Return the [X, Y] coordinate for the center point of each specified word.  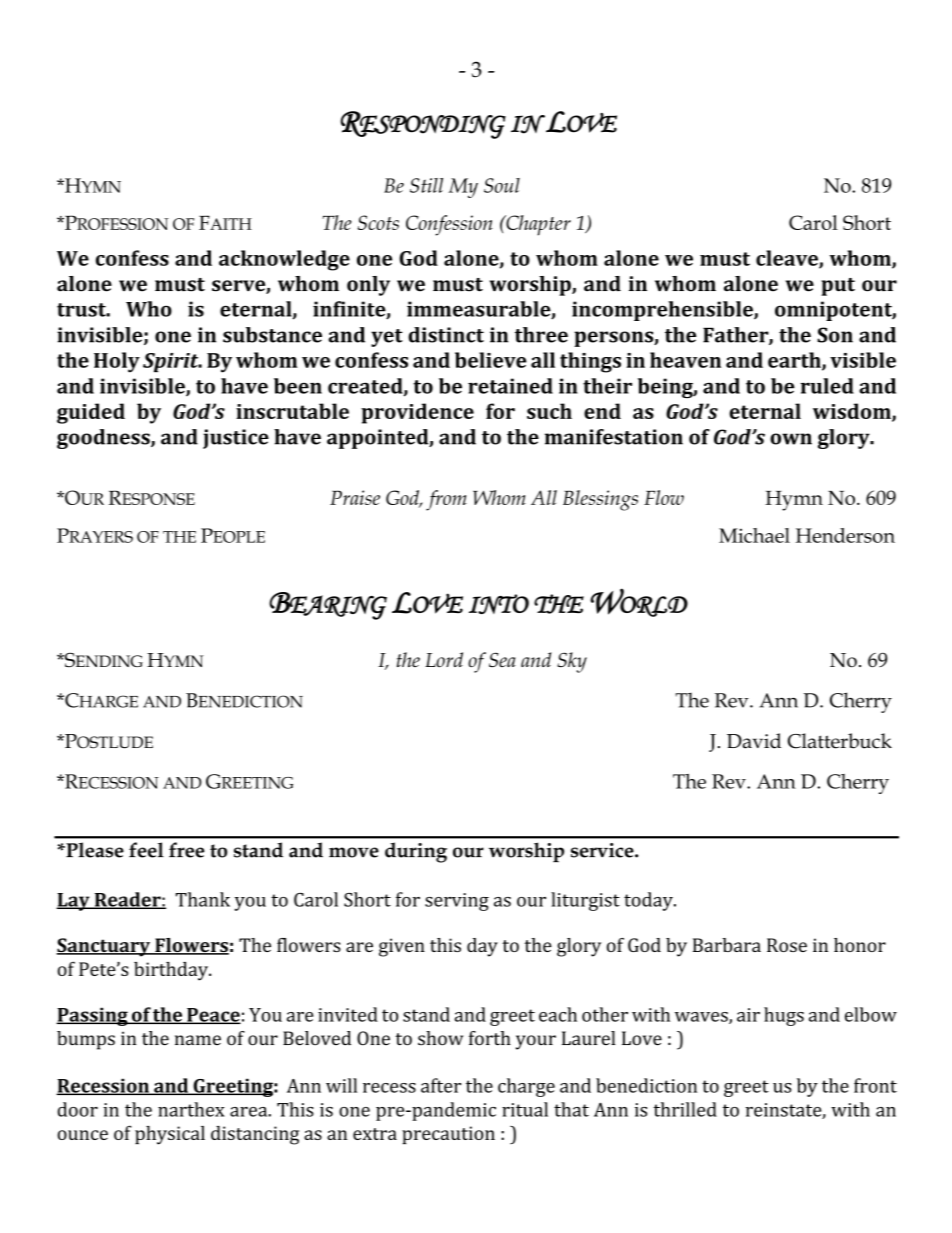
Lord [444, 659]
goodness [104, 439]
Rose [787, 945]
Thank [203, 899]
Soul [502, 185]
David [754, 741]
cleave [788, 259]
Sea [502, 659]
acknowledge [284, 260]
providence [417, 413]
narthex [191, 1109]
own [791, 439]
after [441, 1085]
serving [457, 902]
